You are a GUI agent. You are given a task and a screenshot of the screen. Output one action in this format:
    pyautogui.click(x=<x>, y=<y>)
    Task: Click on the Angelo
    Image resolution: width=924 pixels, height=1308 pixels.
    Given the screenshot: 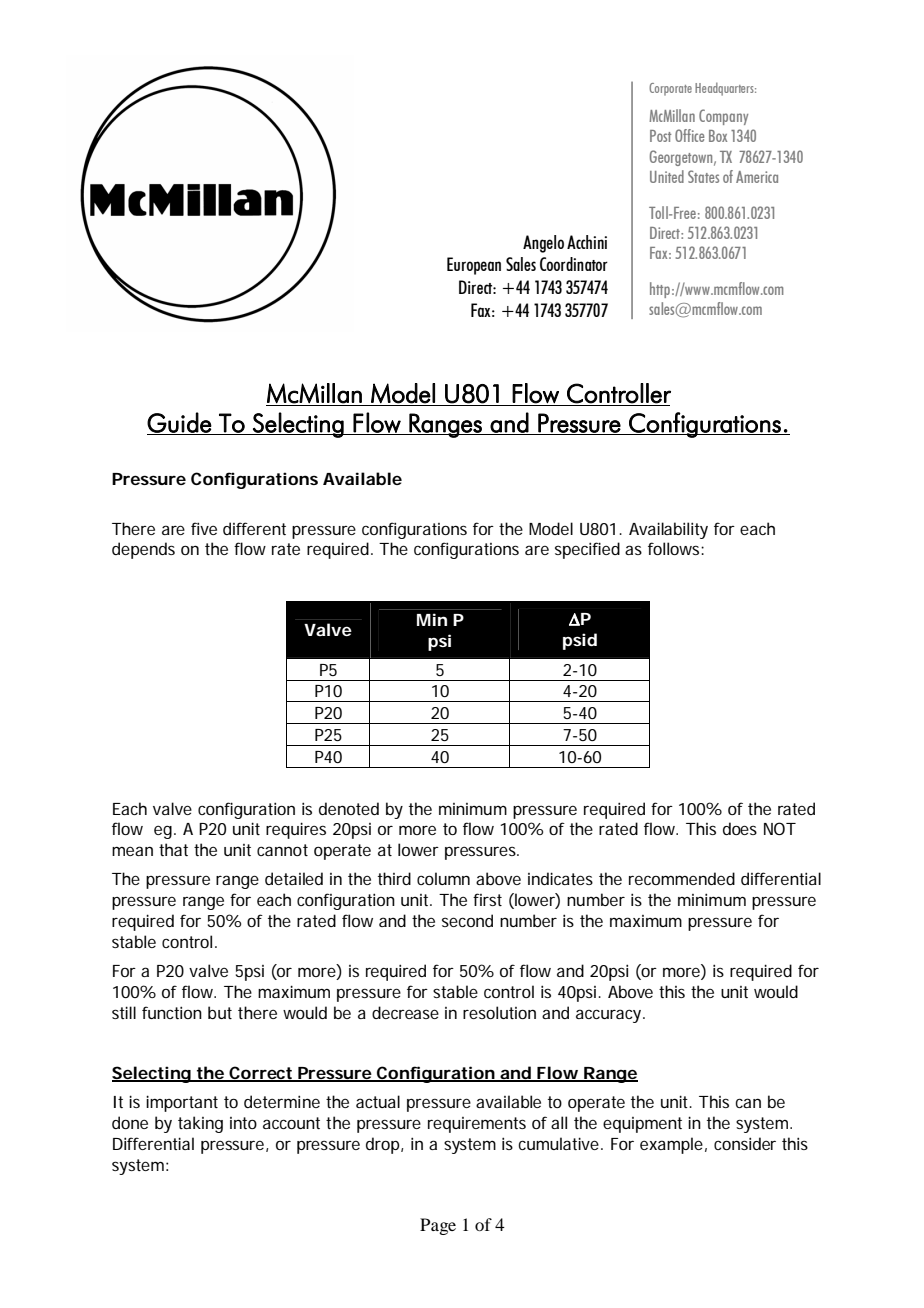 What is the action you would take?
    pyautogui.click(x=543, y=244)
